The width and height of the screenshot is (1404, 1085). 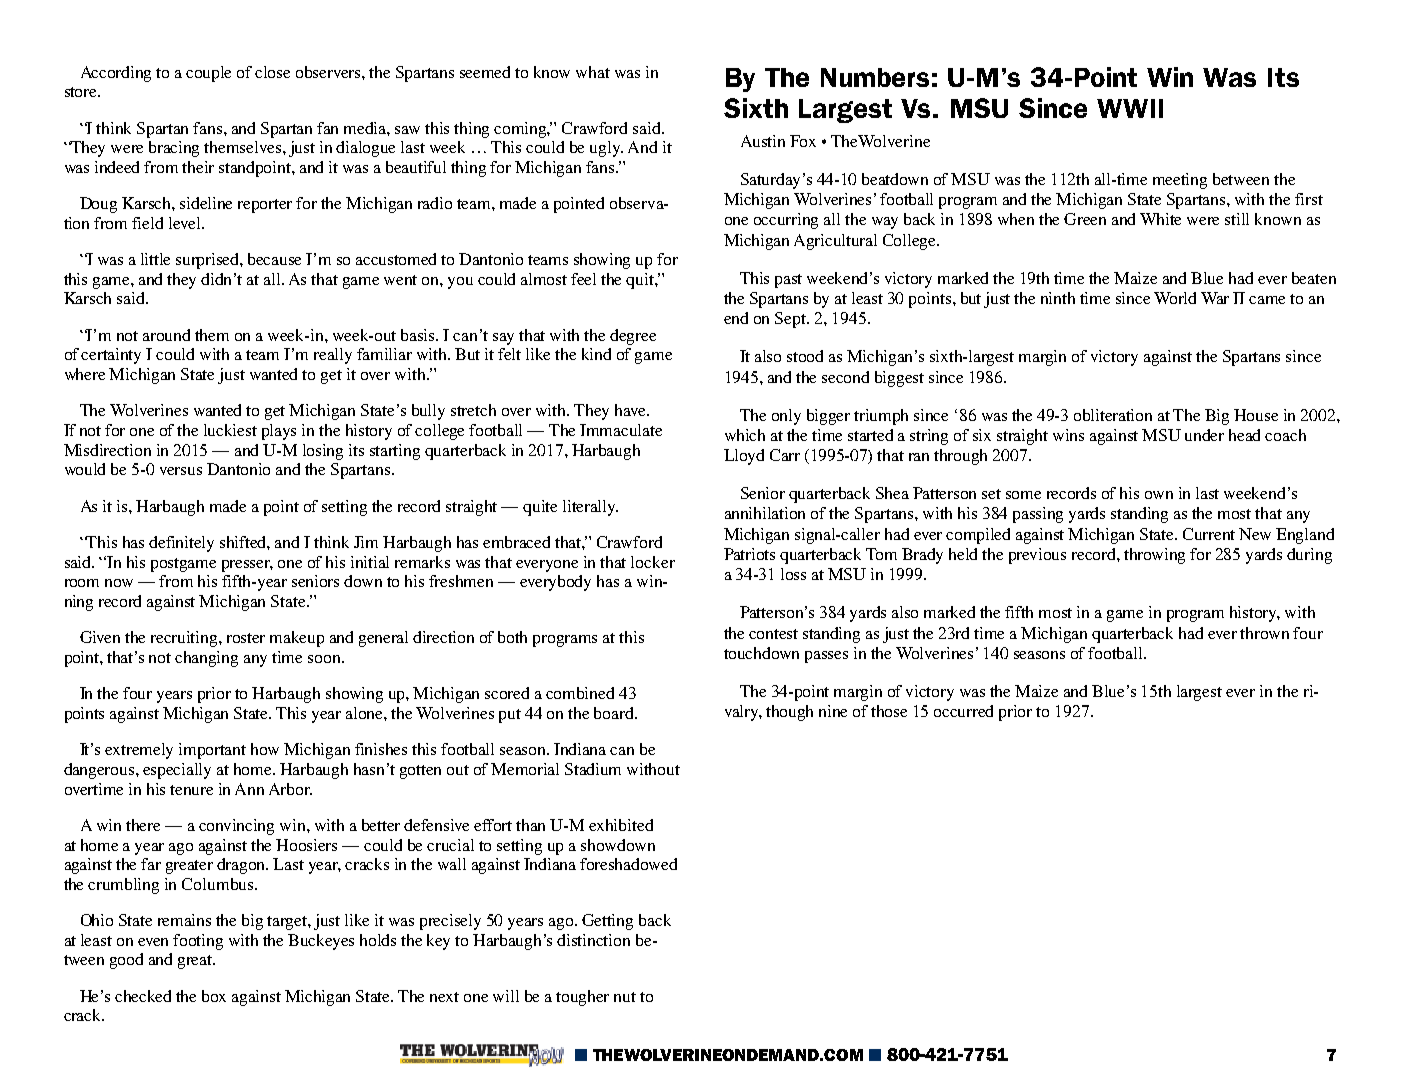 What do you see at coordinates (625, 997) in the screenshot?
I see `nut` at bounding box center [625, 997].
